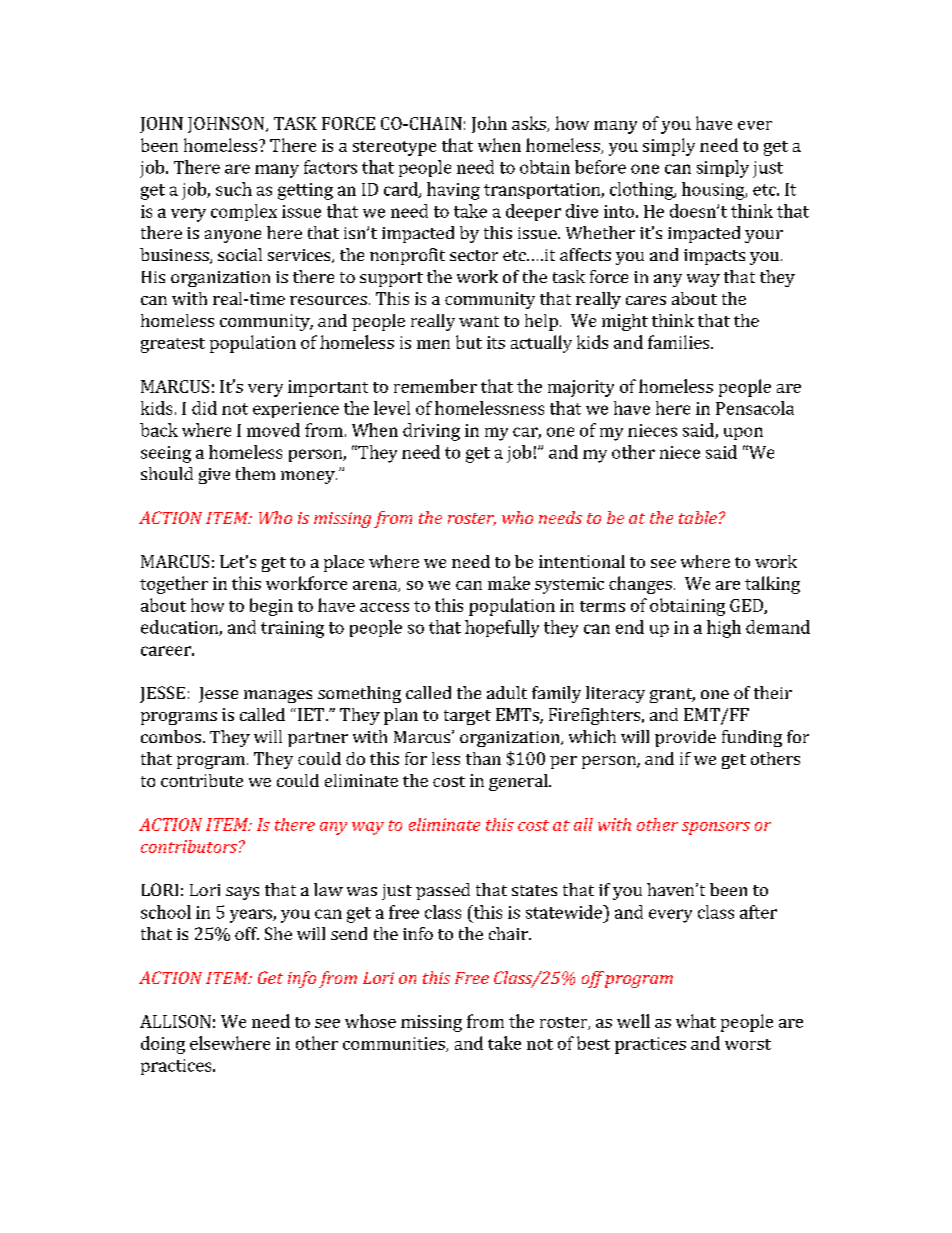  I want to click on moved, so click(273, 430).
